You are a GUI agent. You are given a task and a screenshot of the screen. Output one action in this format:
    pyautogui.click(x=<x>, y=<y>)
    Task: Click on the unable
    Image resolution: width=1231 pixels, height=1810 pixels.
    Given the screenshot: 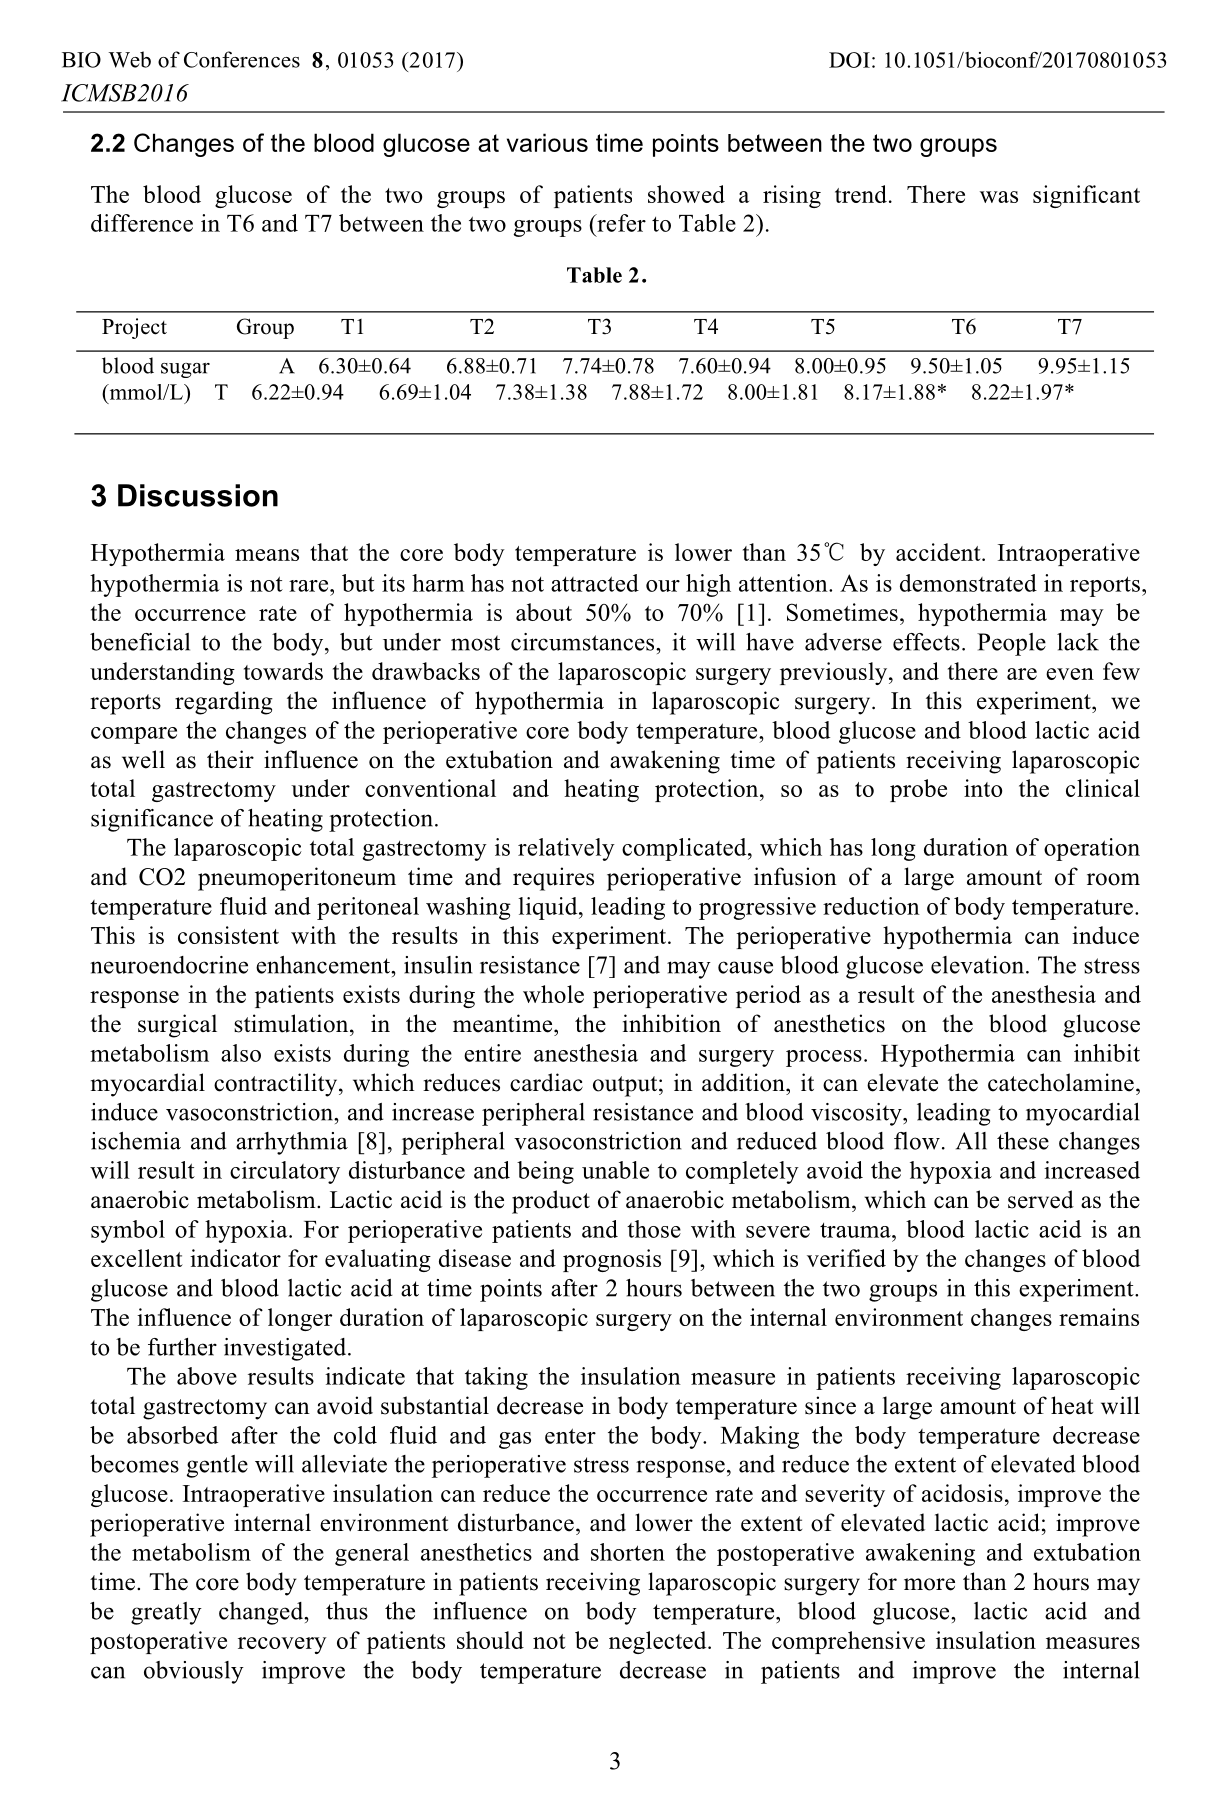 What is the action you would take?
    pyautogui.click(x=615, y=1170)
